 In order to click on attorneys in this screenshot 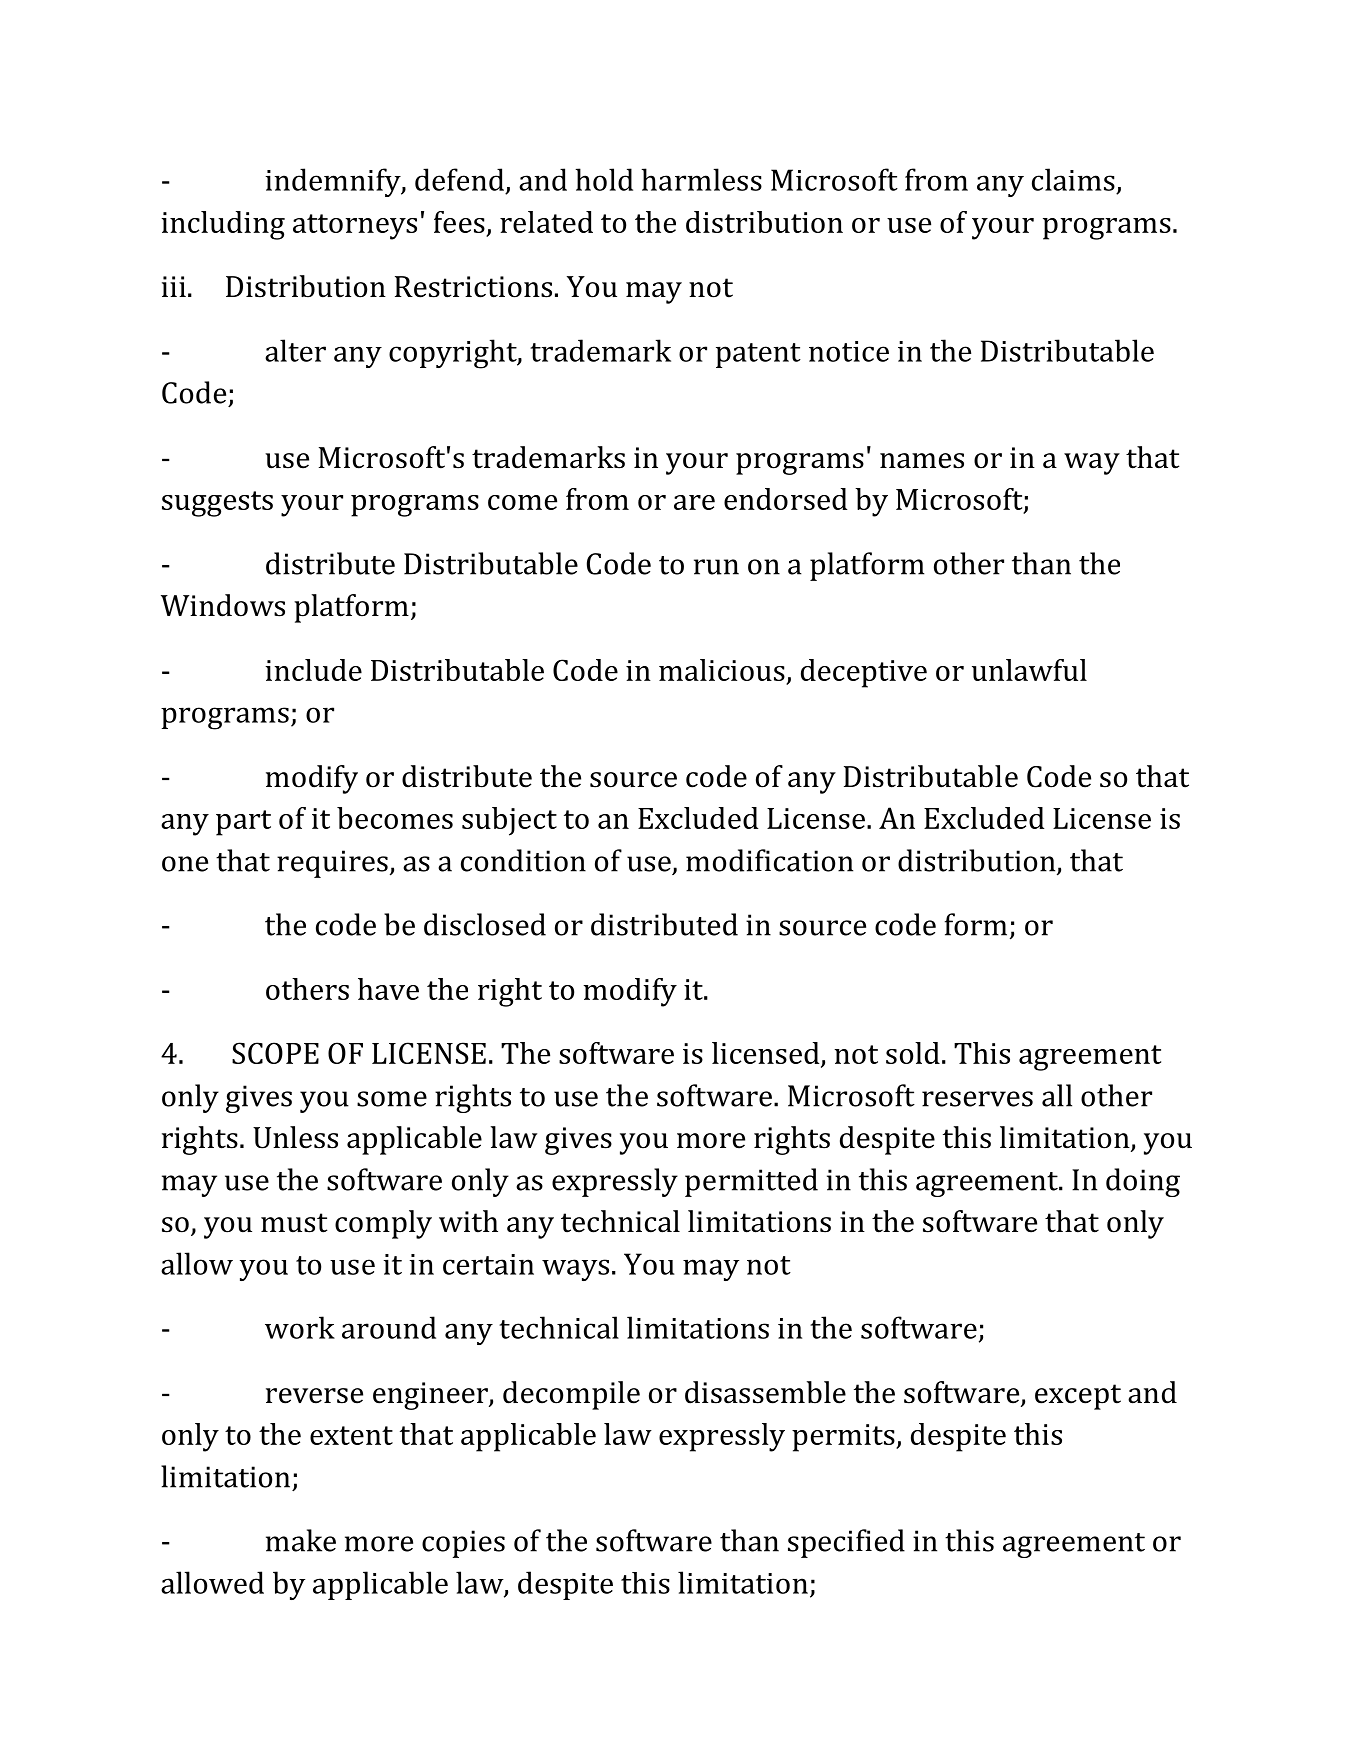, I will do `click(355, 227)`.
